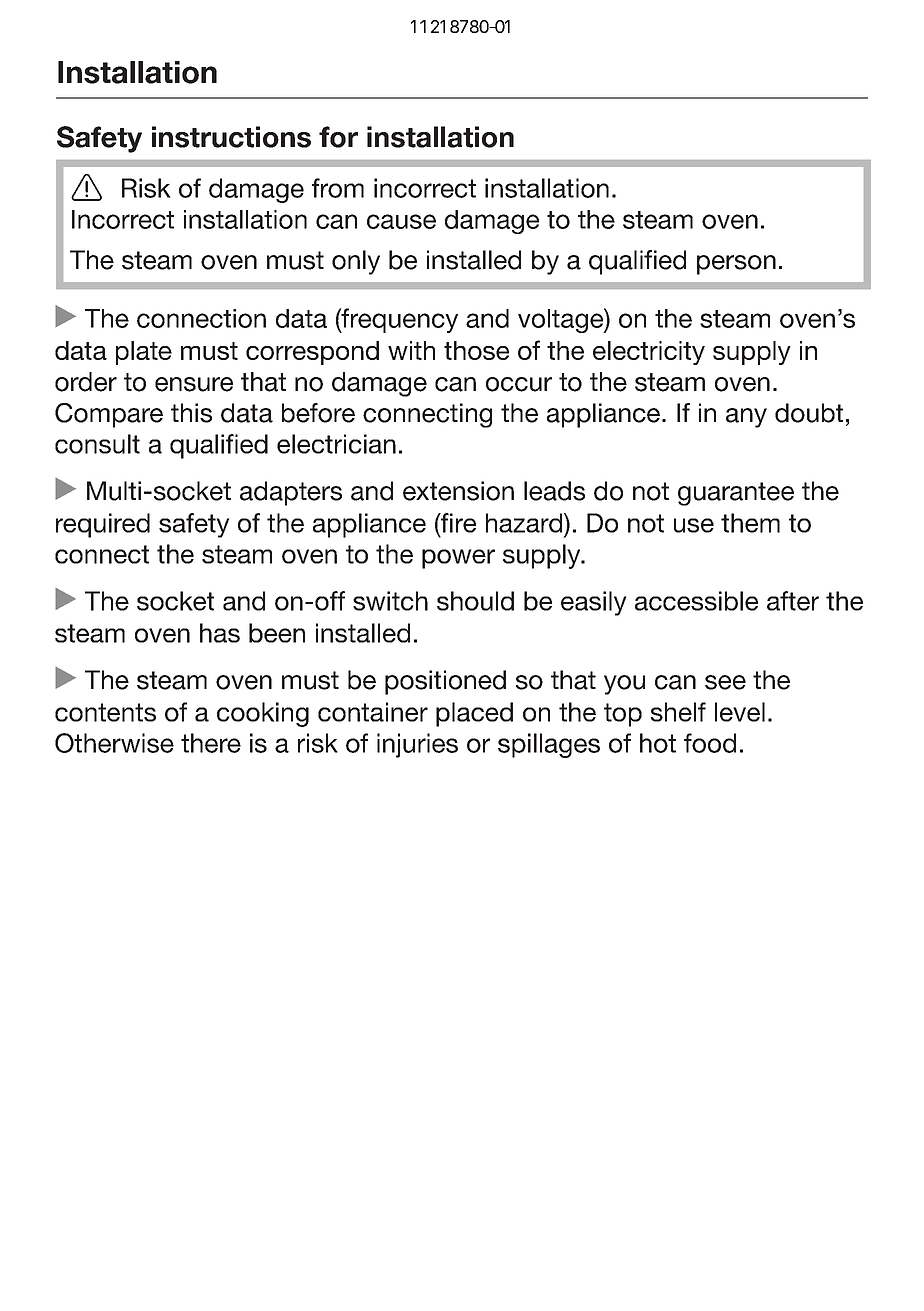 The image size is (924, 1311). I want to click on placed, so click(474, 714).
